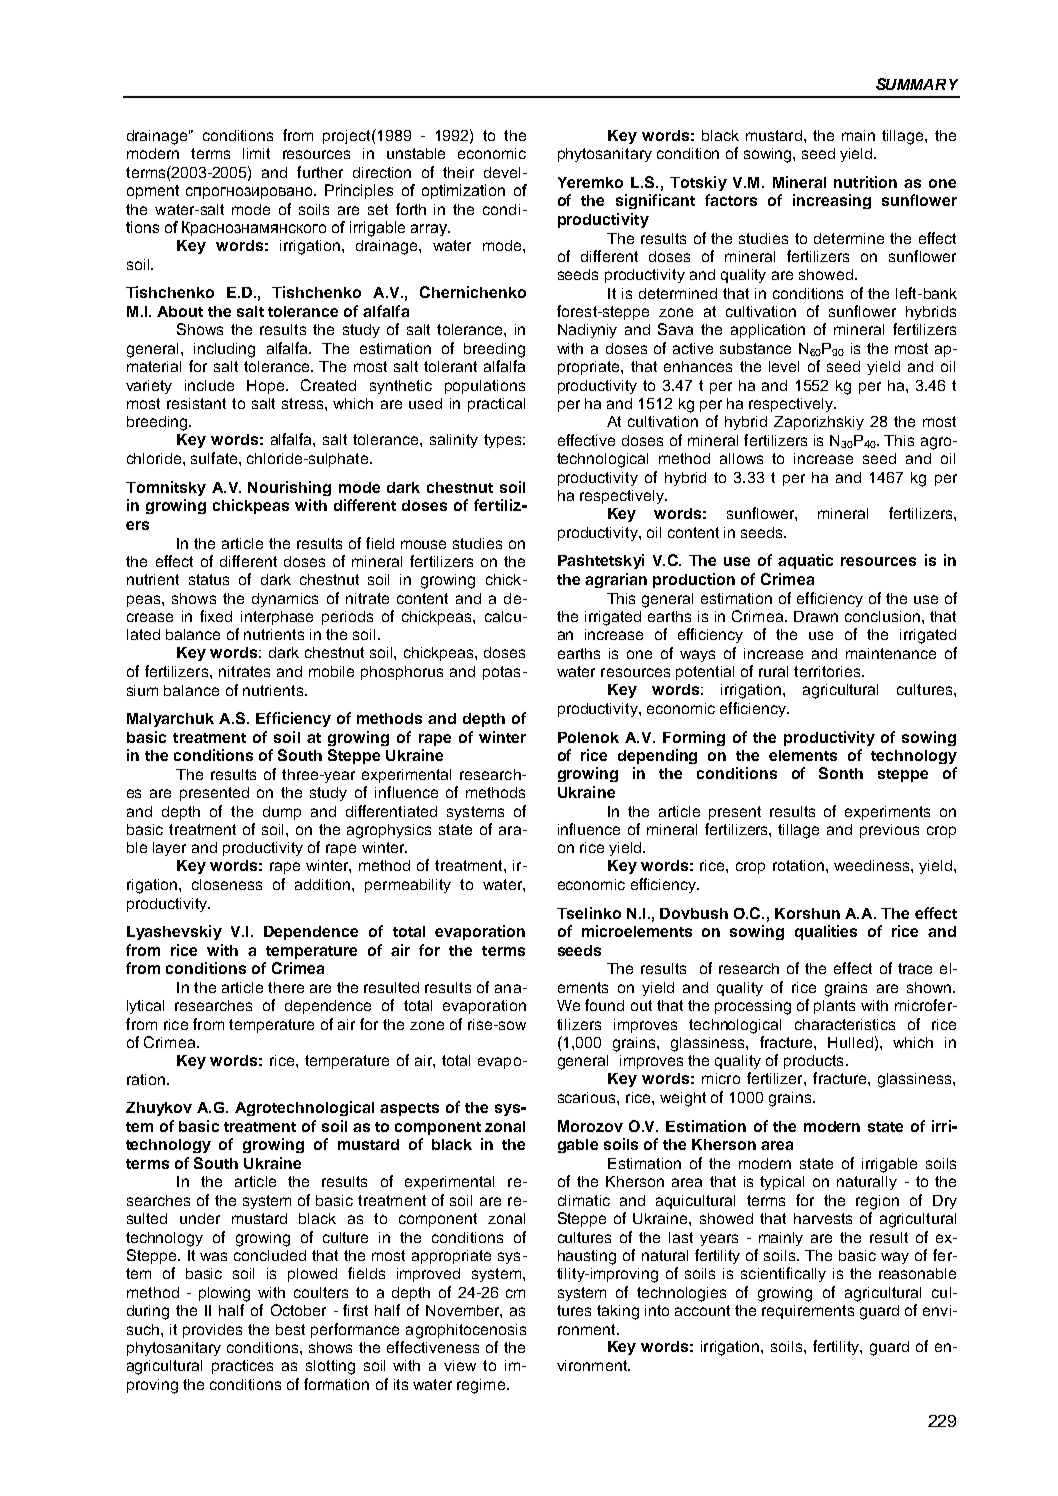 This document has width=1058, height=1496. What do you see at coordinates (458, 172) in the document?
I see `their` at bounding box center [458, 172].
